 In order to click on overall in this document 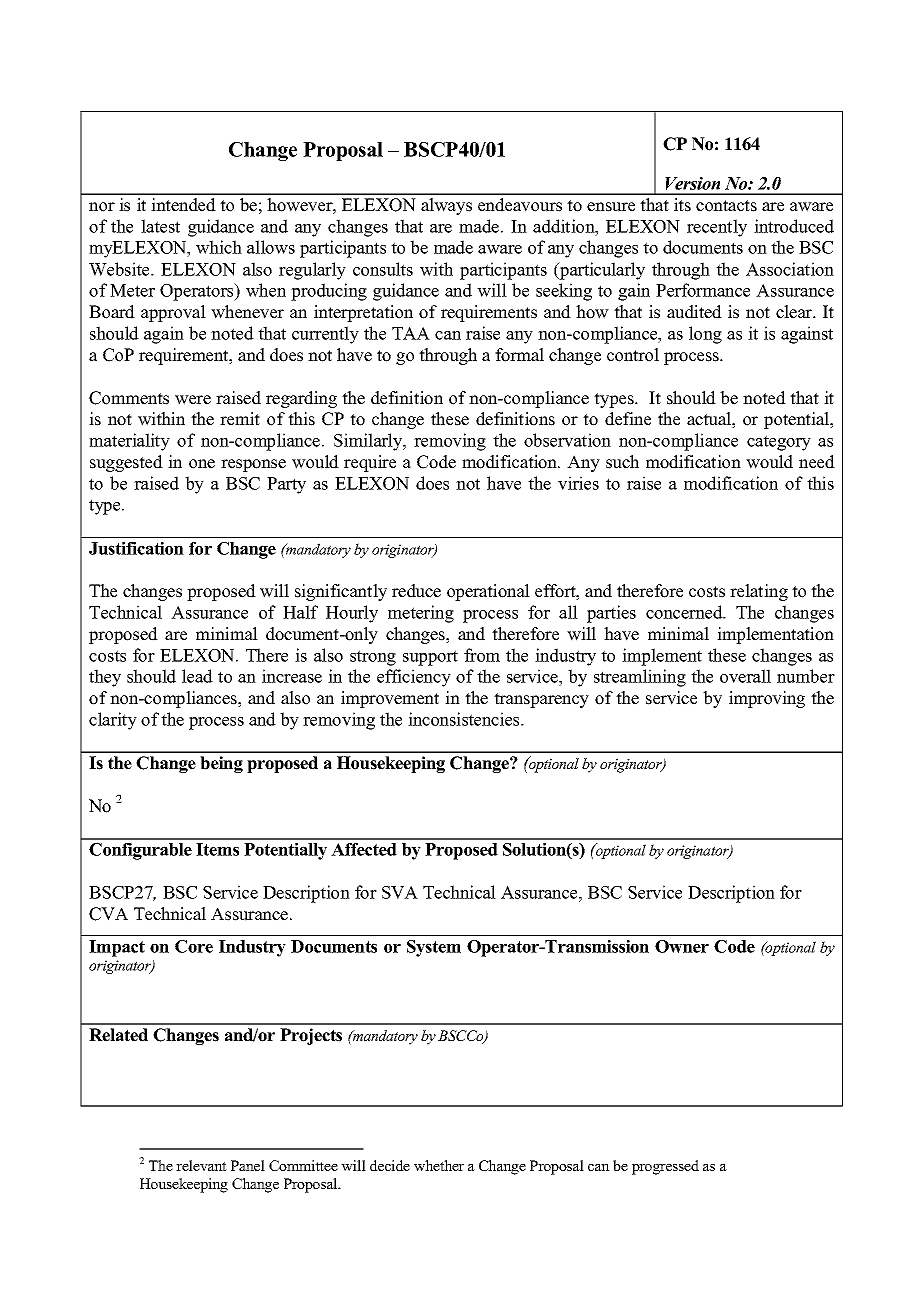, I will do `click(745, 676)`.
